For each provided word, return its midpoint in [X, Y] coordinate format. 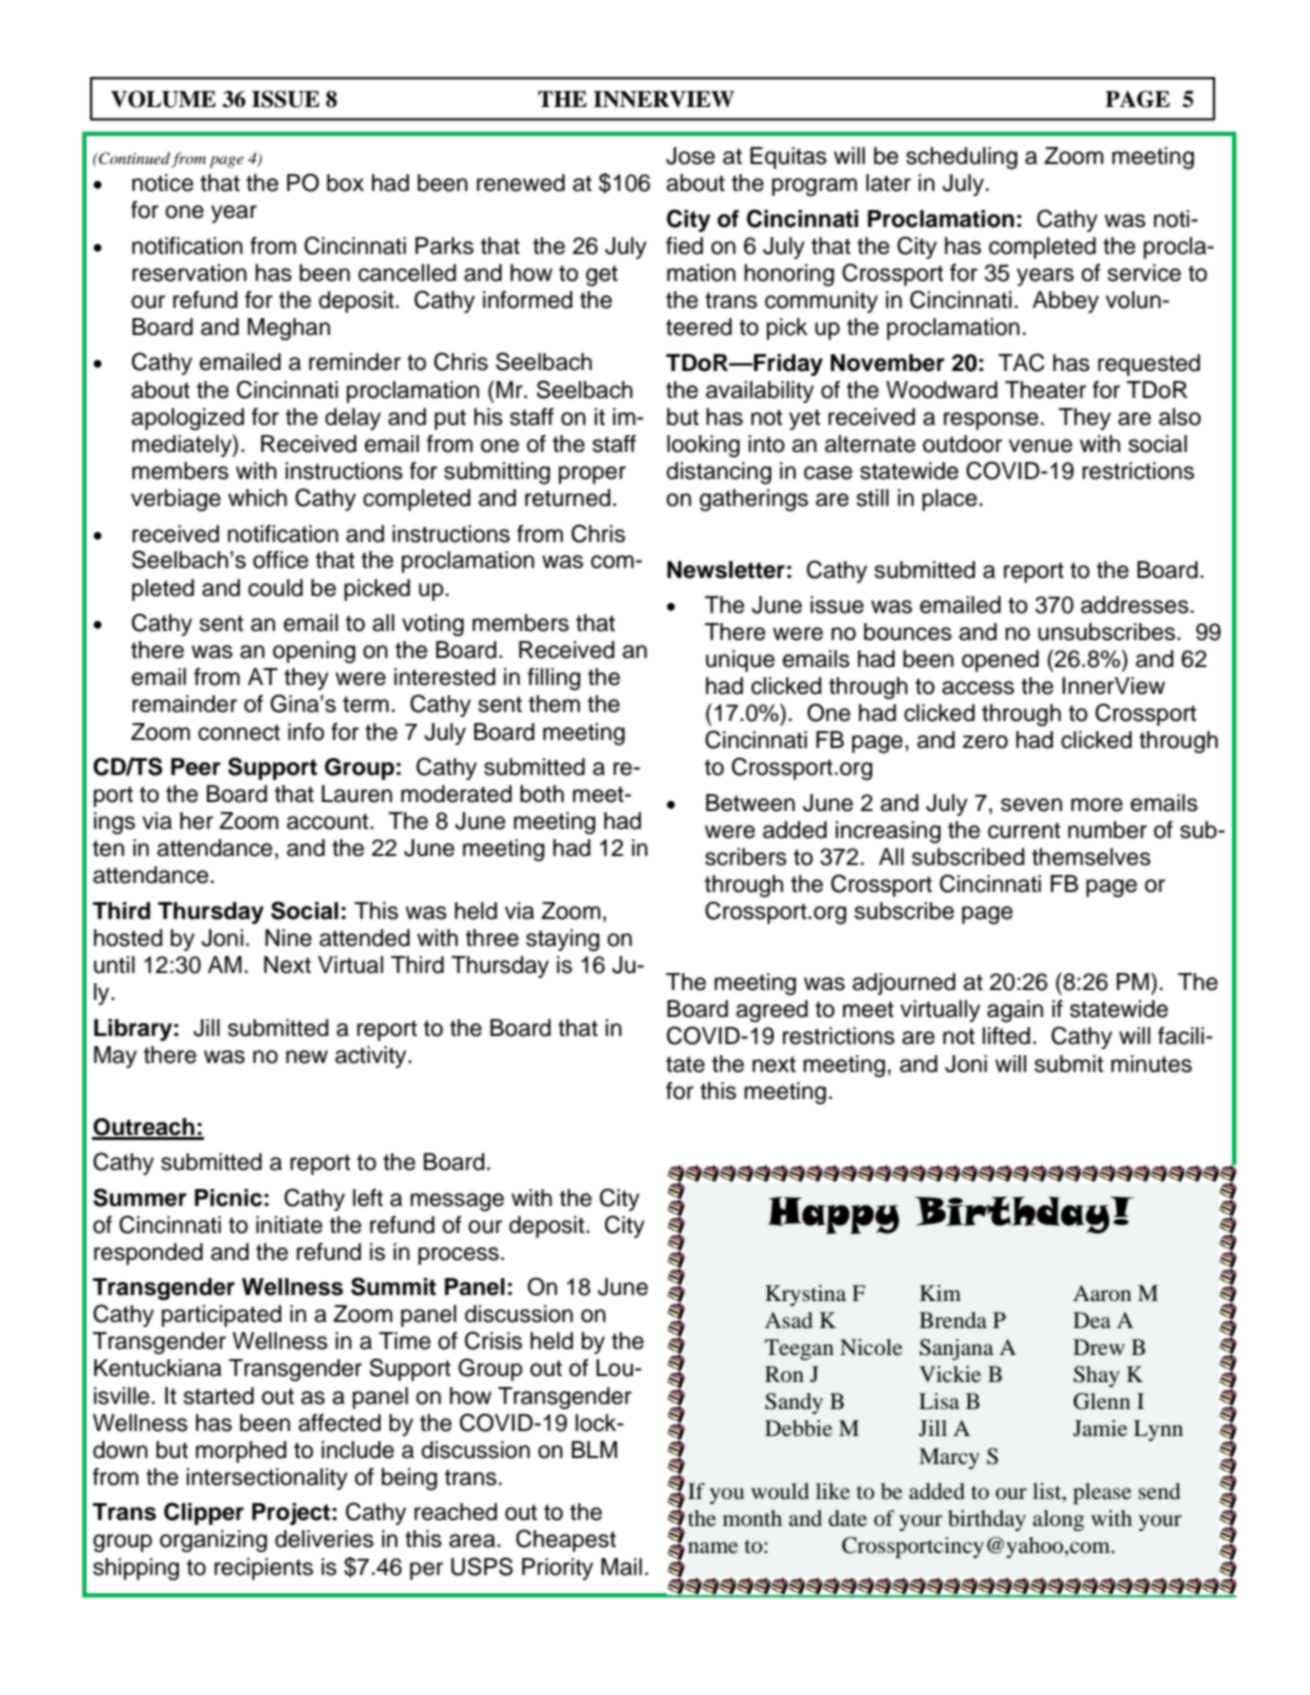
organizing [213, 1541]
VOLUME [163, 99]
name [713, 1548]
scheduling [961, 158]
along [1058, 1520]
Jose [690, 156]
